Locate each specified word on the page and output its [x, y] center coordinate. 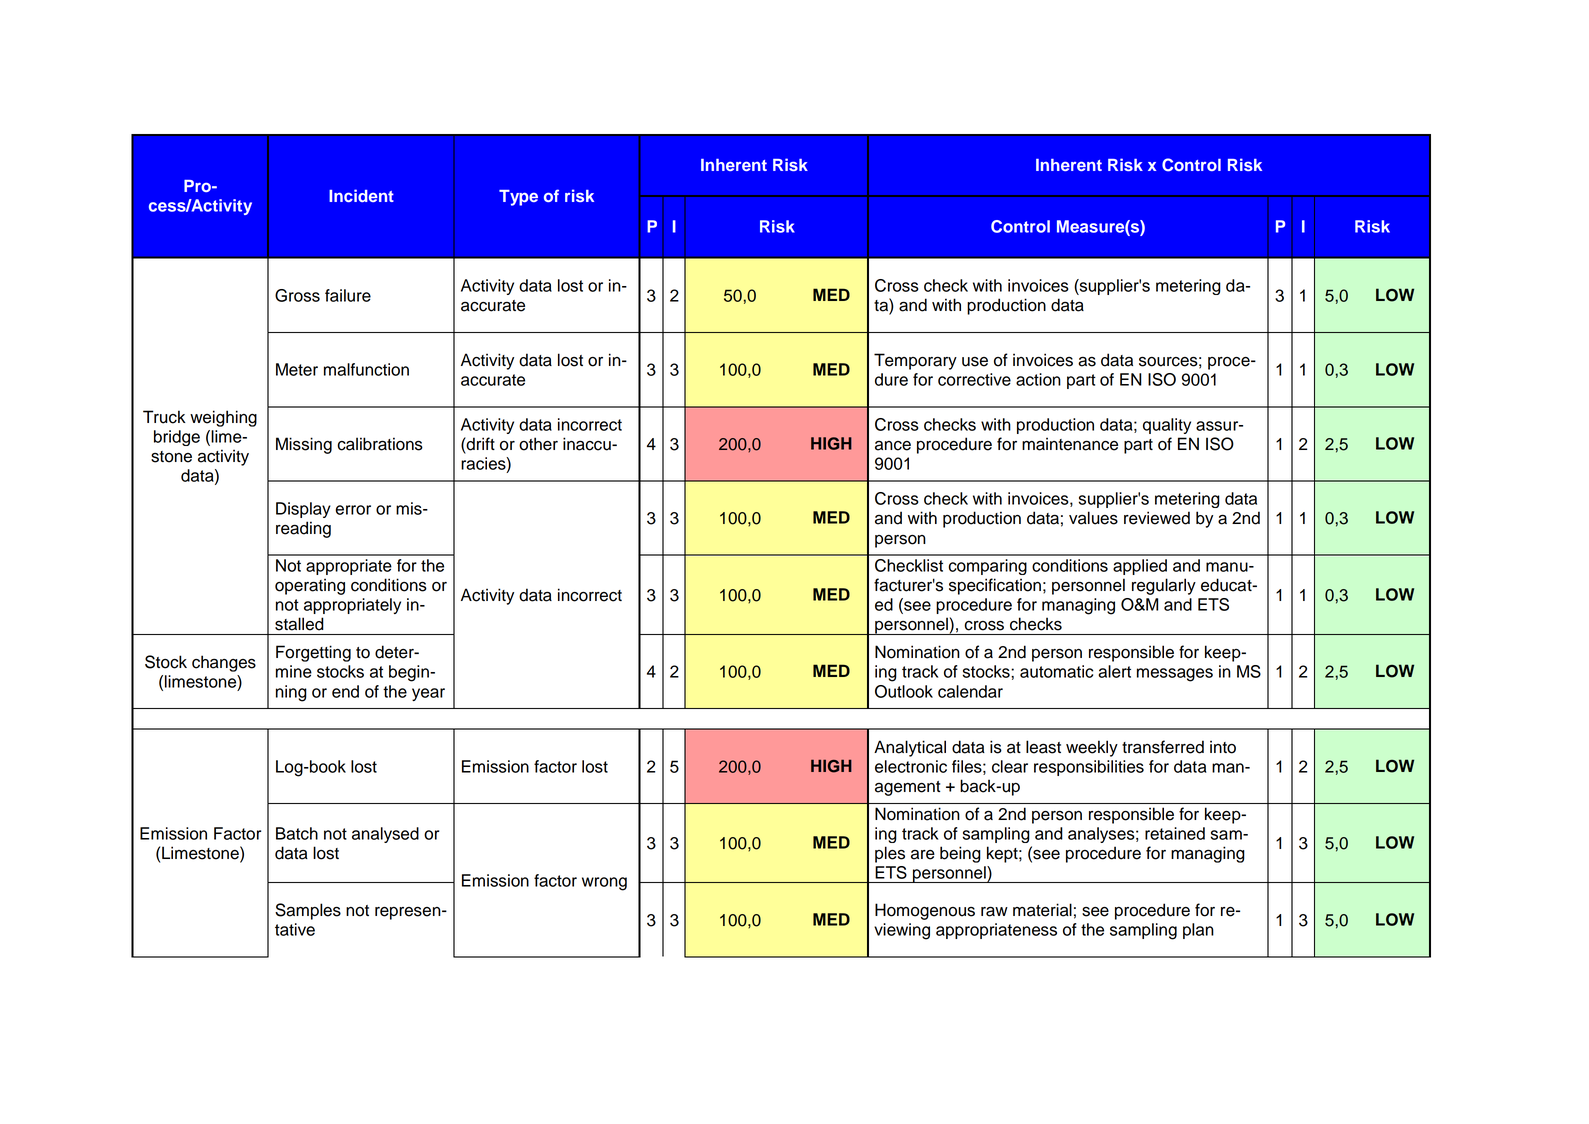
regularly [1164, 586]
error [353, 510]
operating [310, 586]
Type [518, 198]
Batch [297, 833]
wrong [604, 884]
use [975, 362]
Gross [297, 295]
